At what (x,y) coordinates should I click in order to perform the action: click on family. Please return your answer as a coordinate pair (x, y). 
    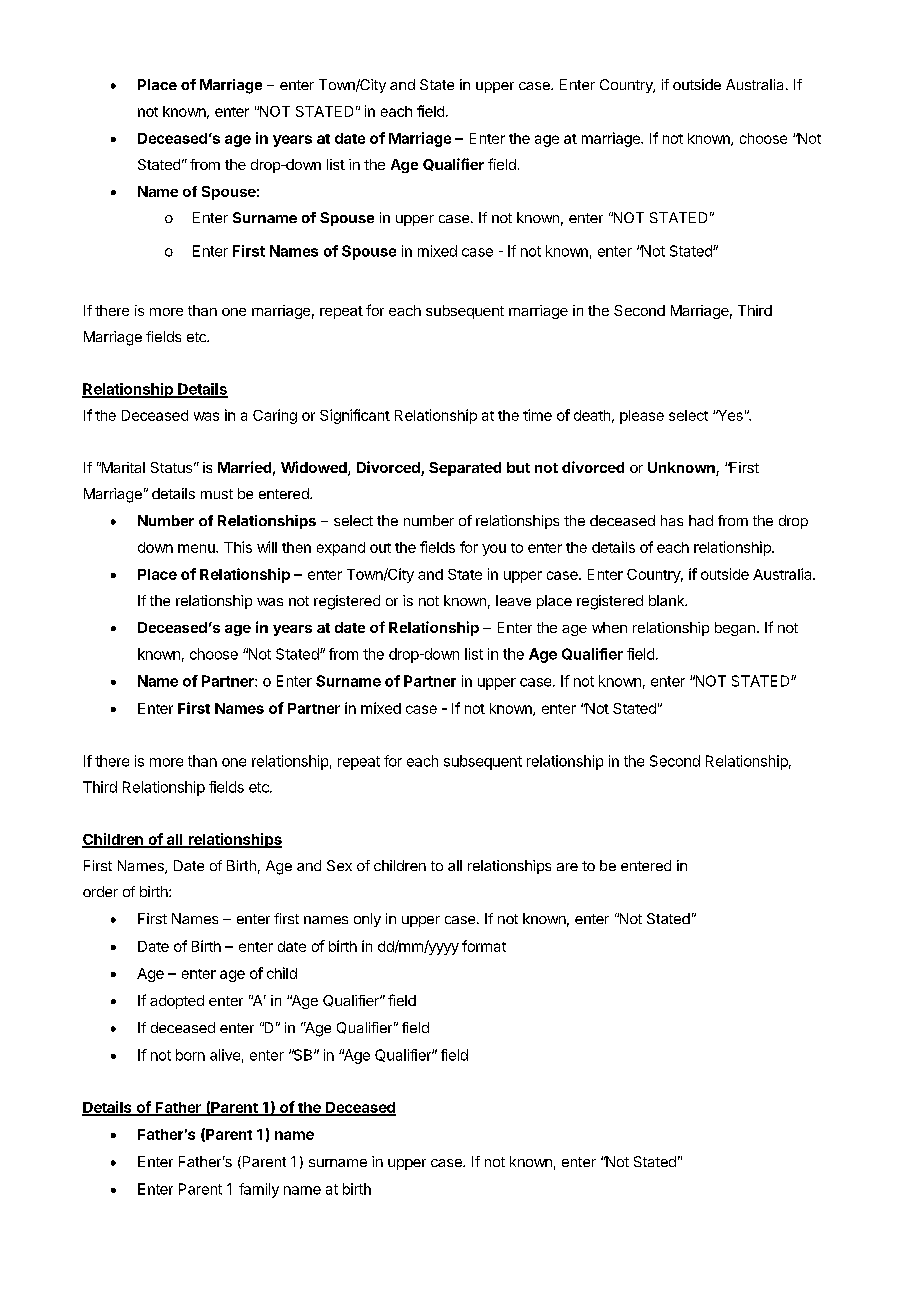
    Looking at the image, I should click on (259, 1190).
